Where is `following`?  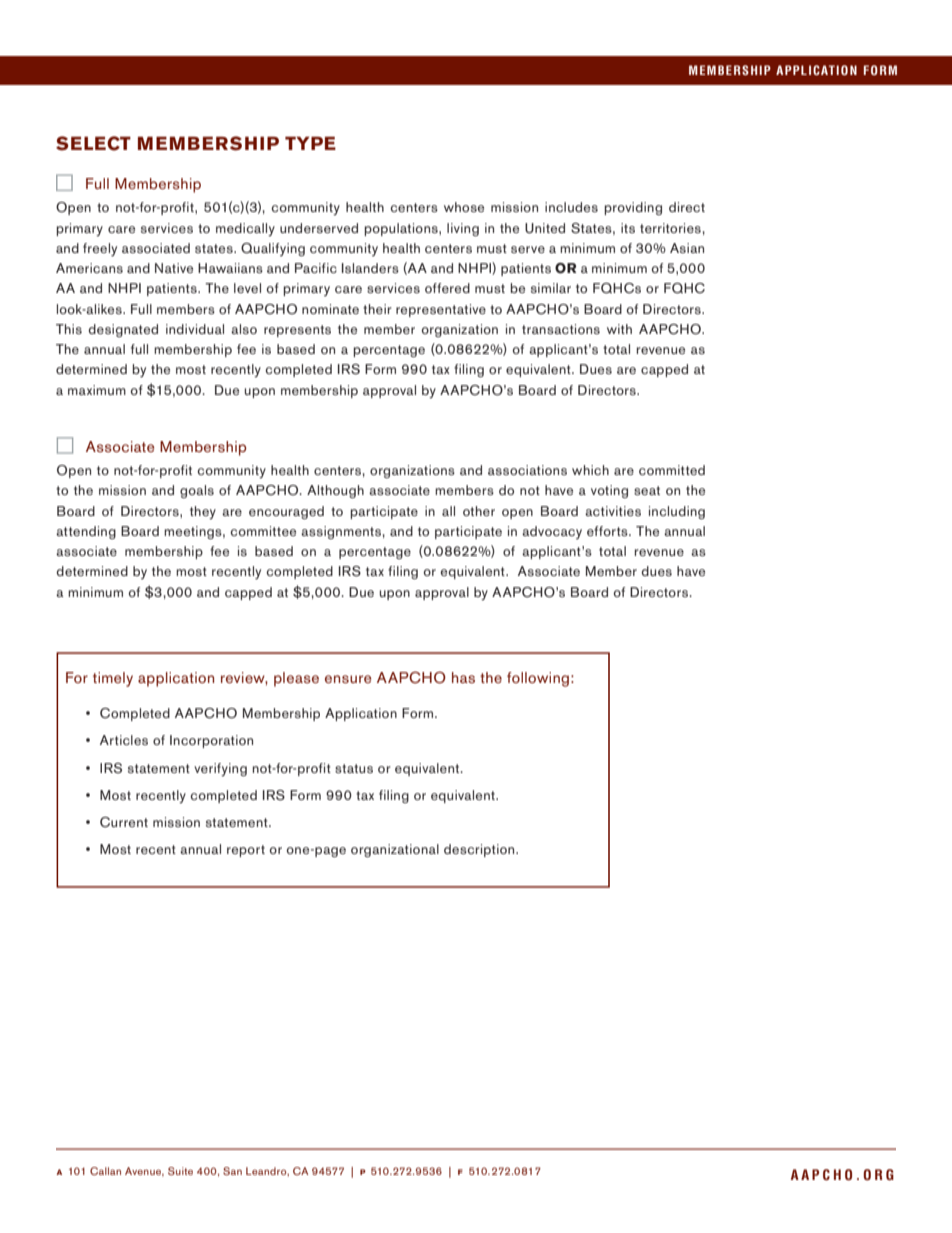 following is located at coordinates (538, 679).
